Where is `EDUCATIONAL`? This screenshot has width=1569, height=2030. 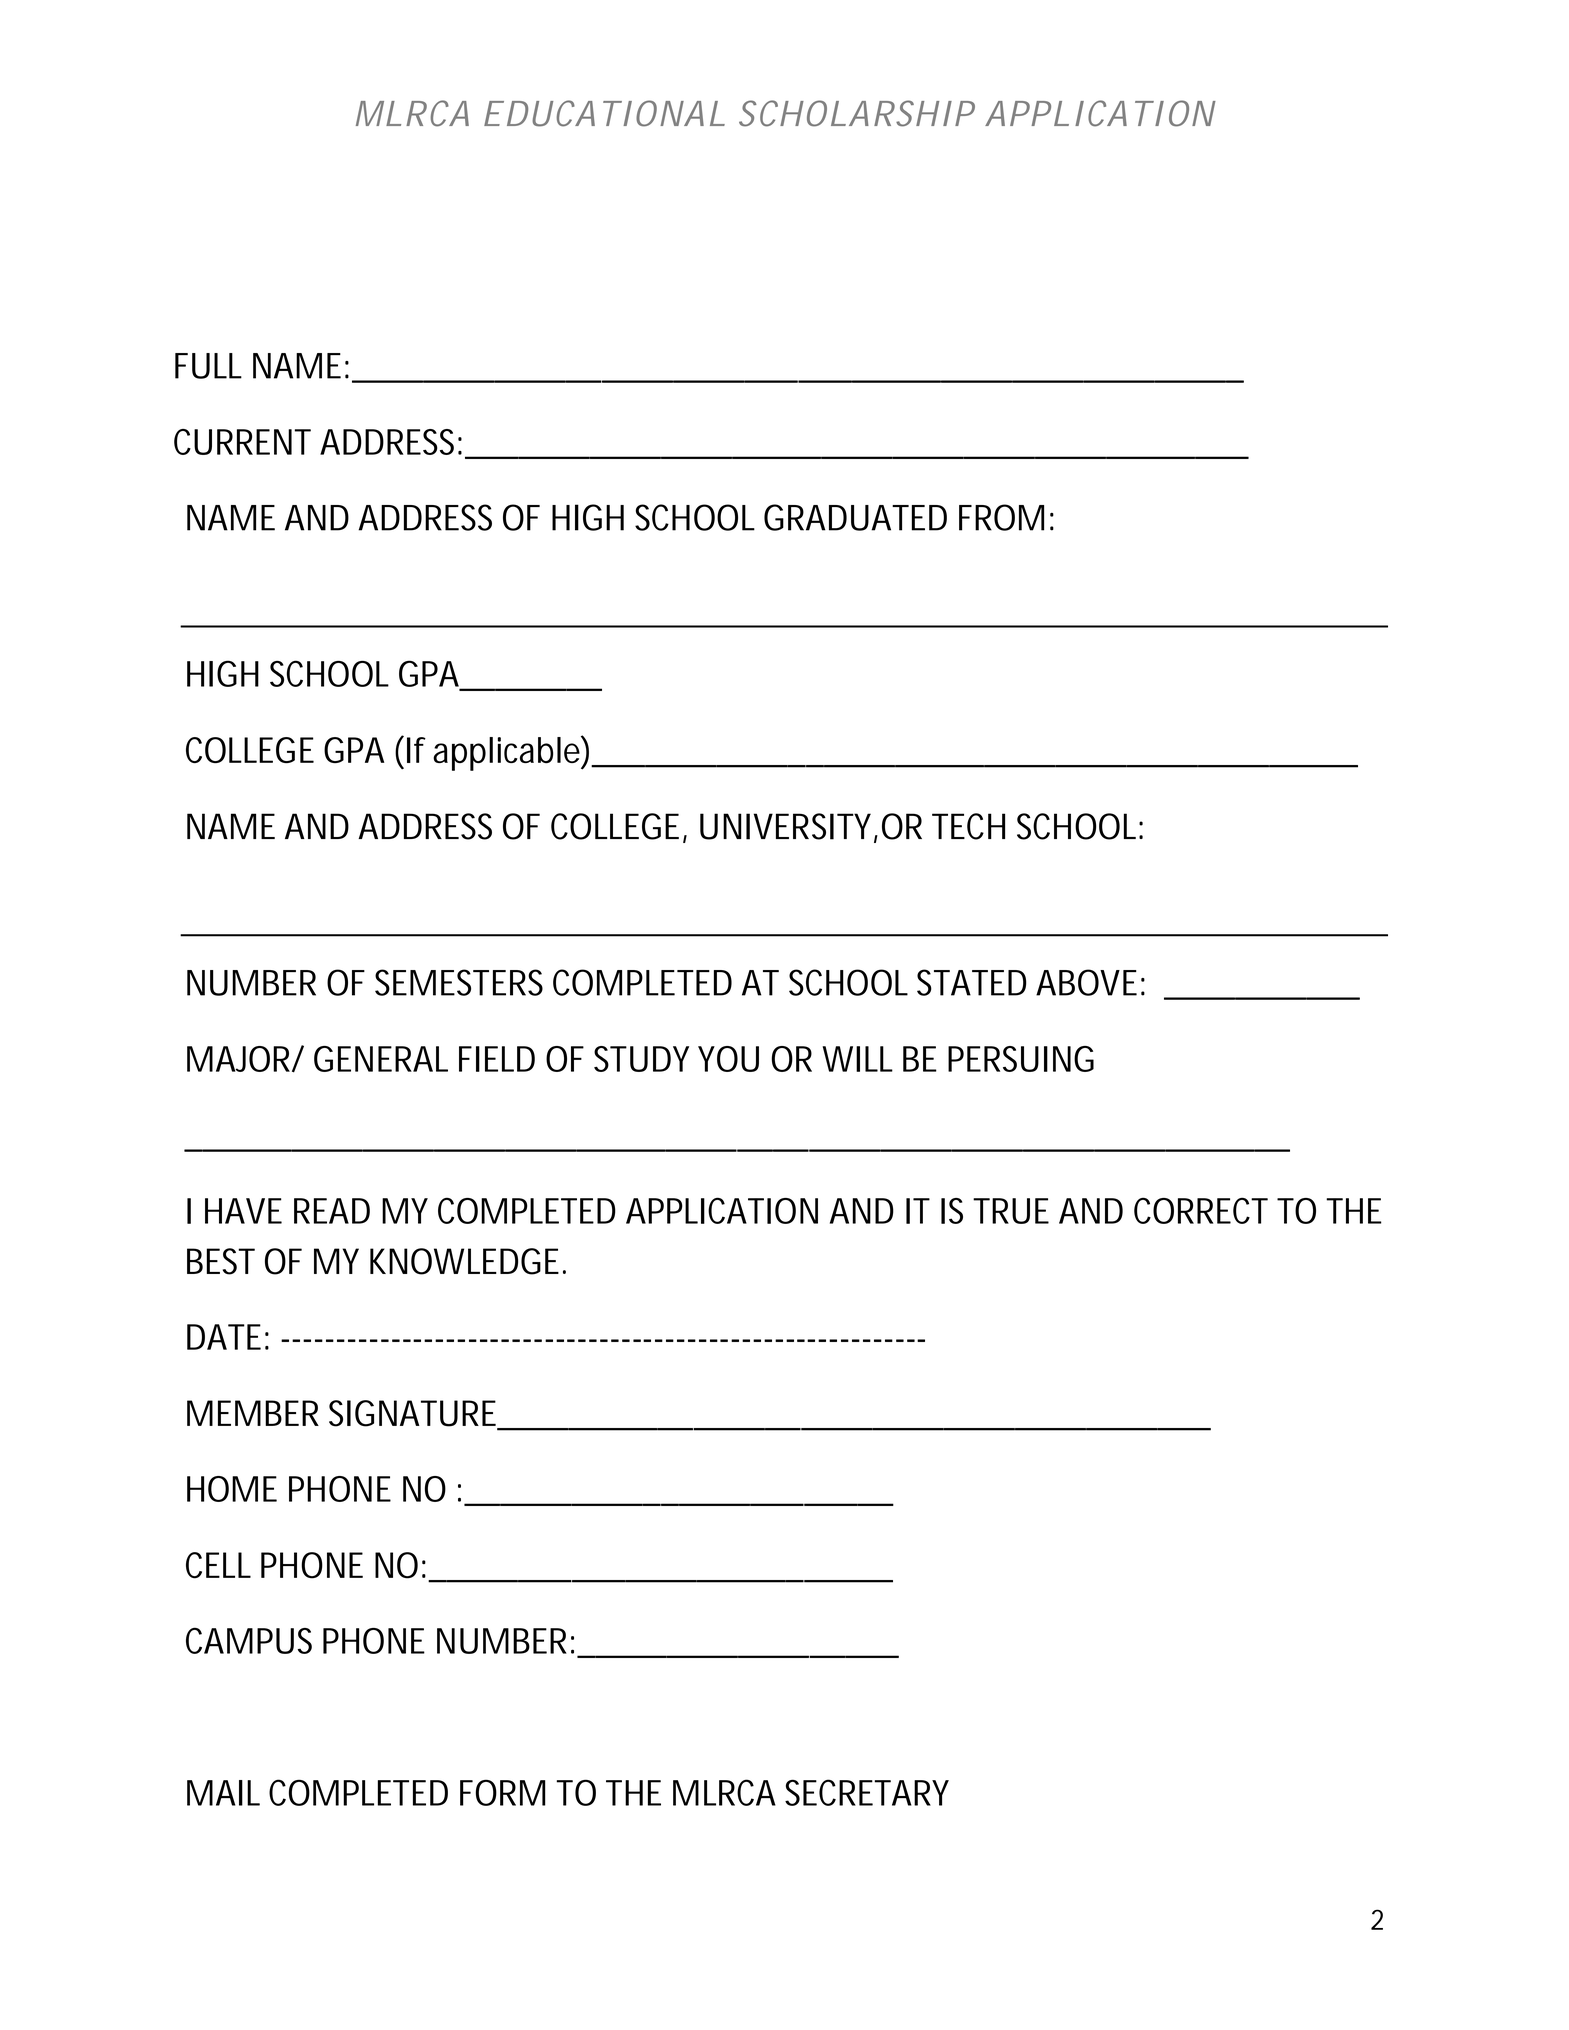 EDUCATIONAL is located at coordinates (604, 113).
